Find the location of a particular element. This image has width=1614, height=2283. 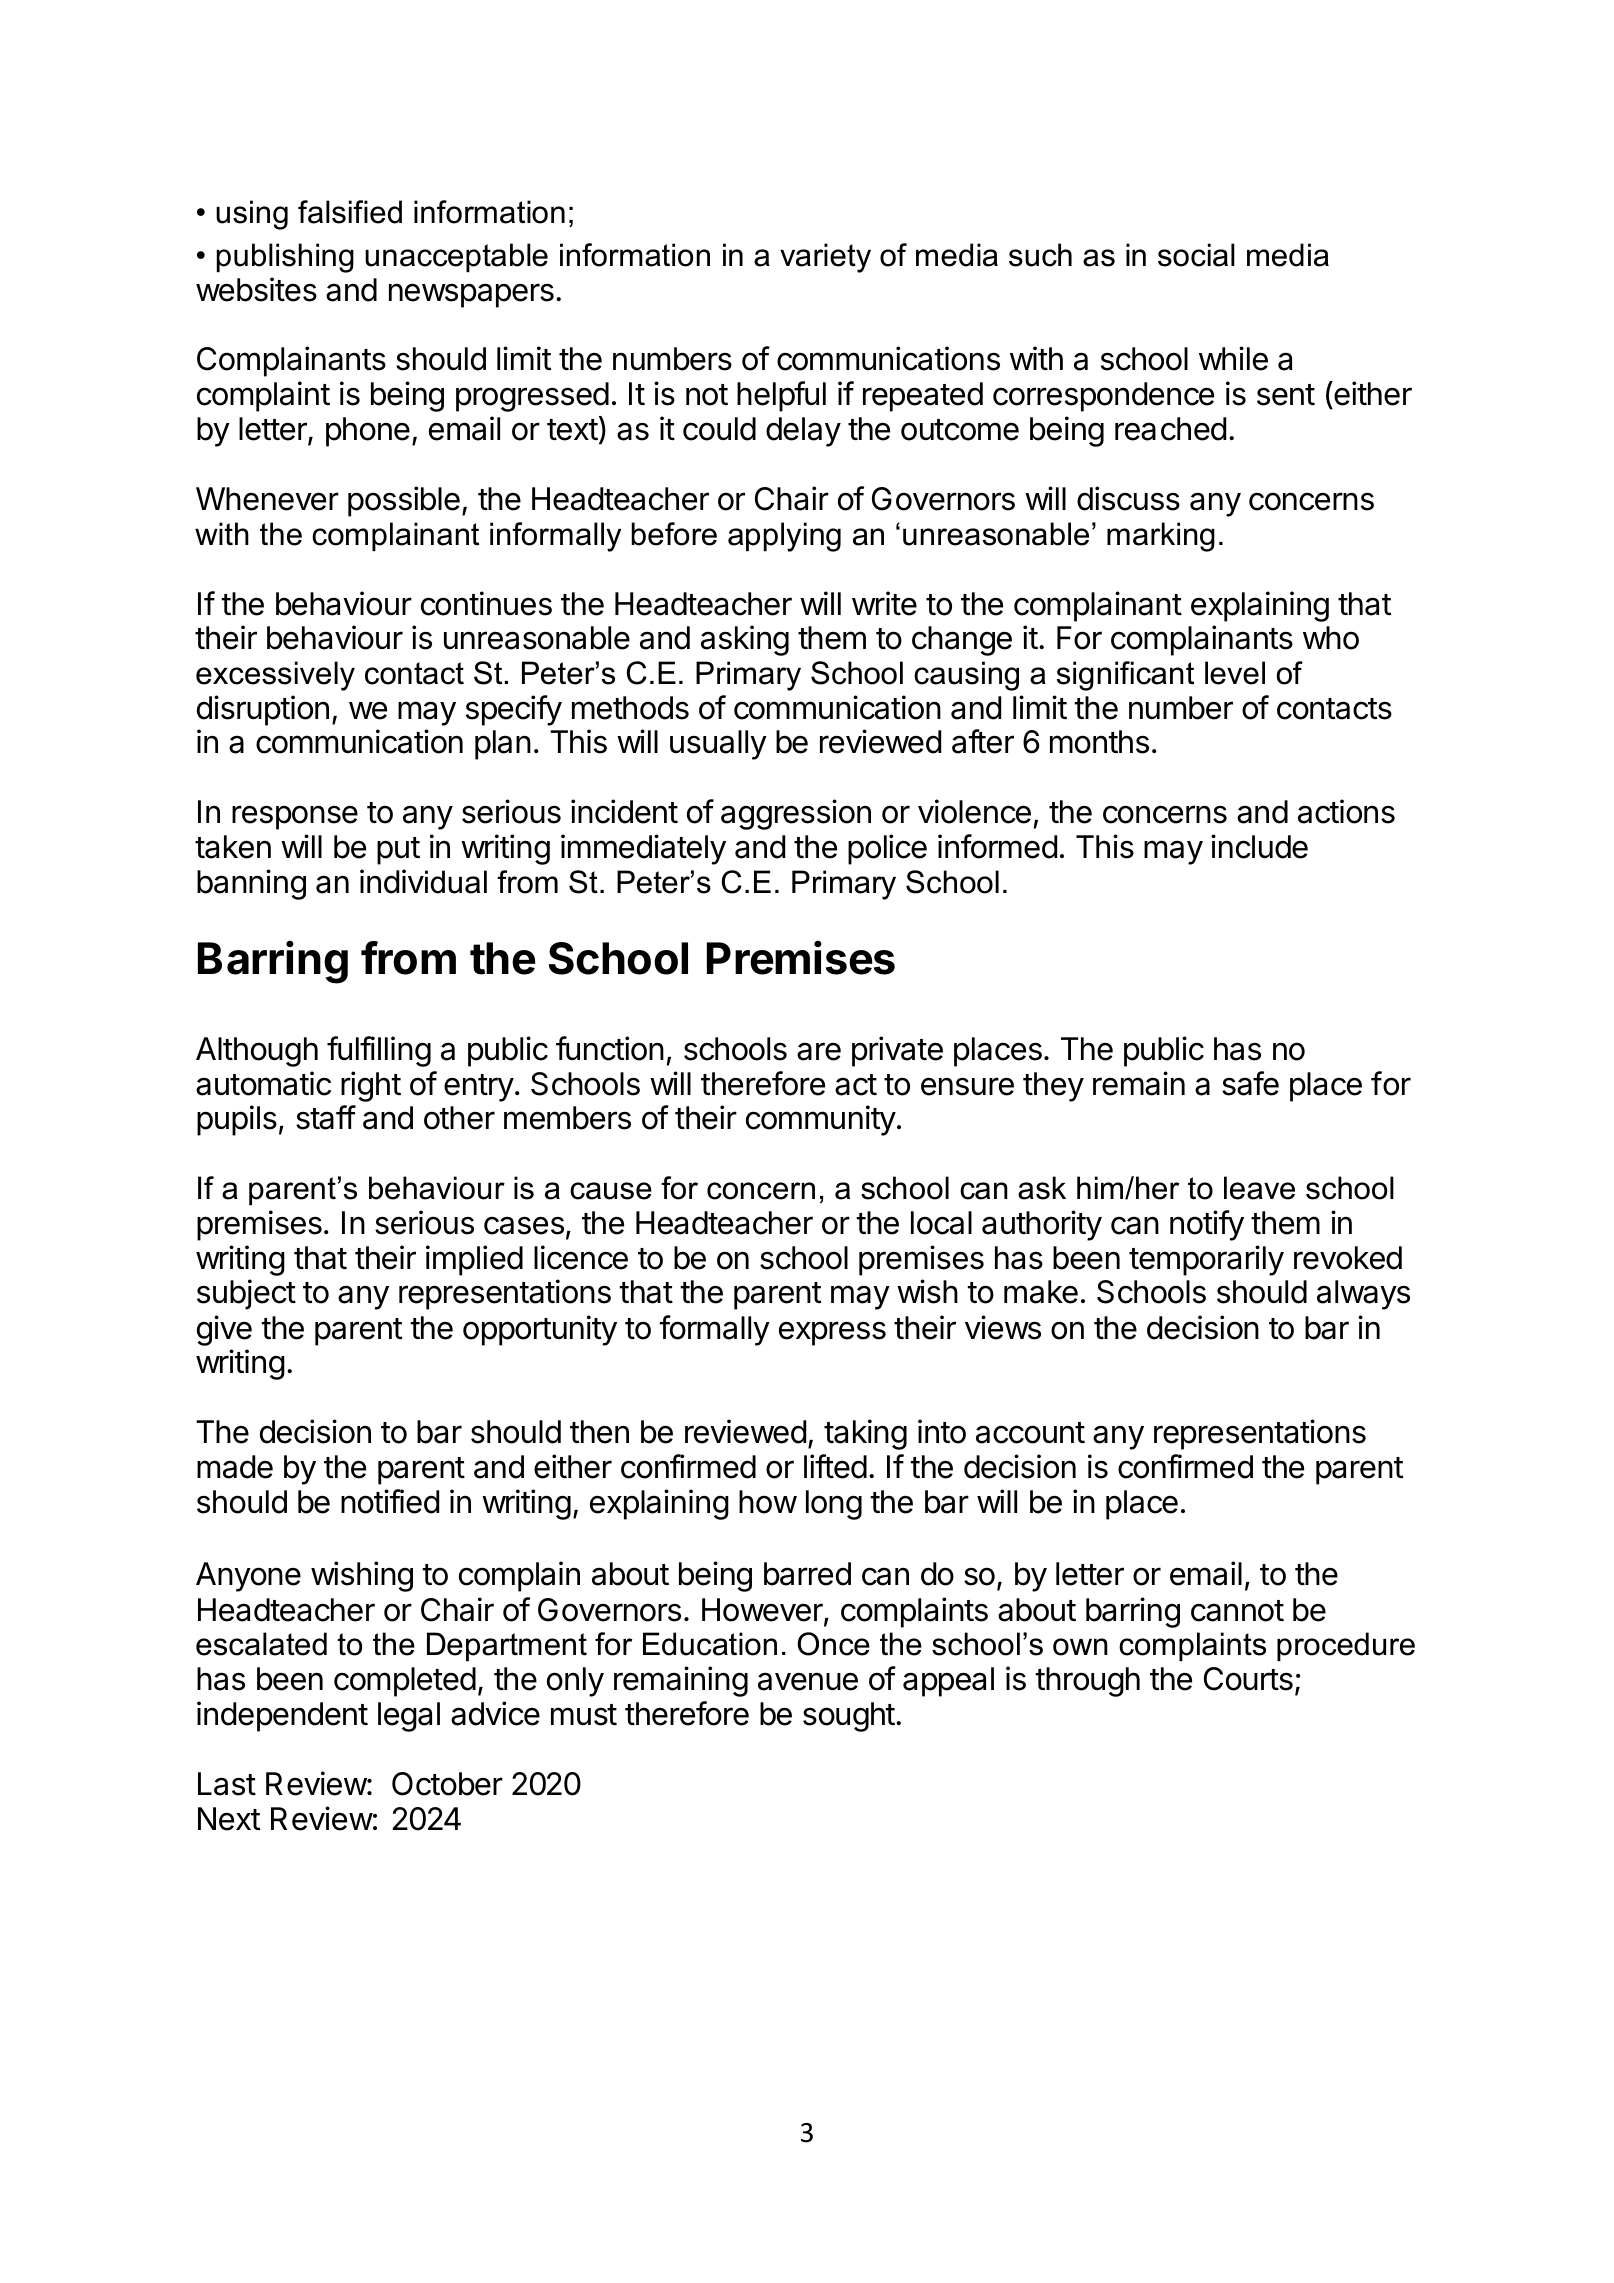

temporarily is located at coordinates (1206, 1260).
